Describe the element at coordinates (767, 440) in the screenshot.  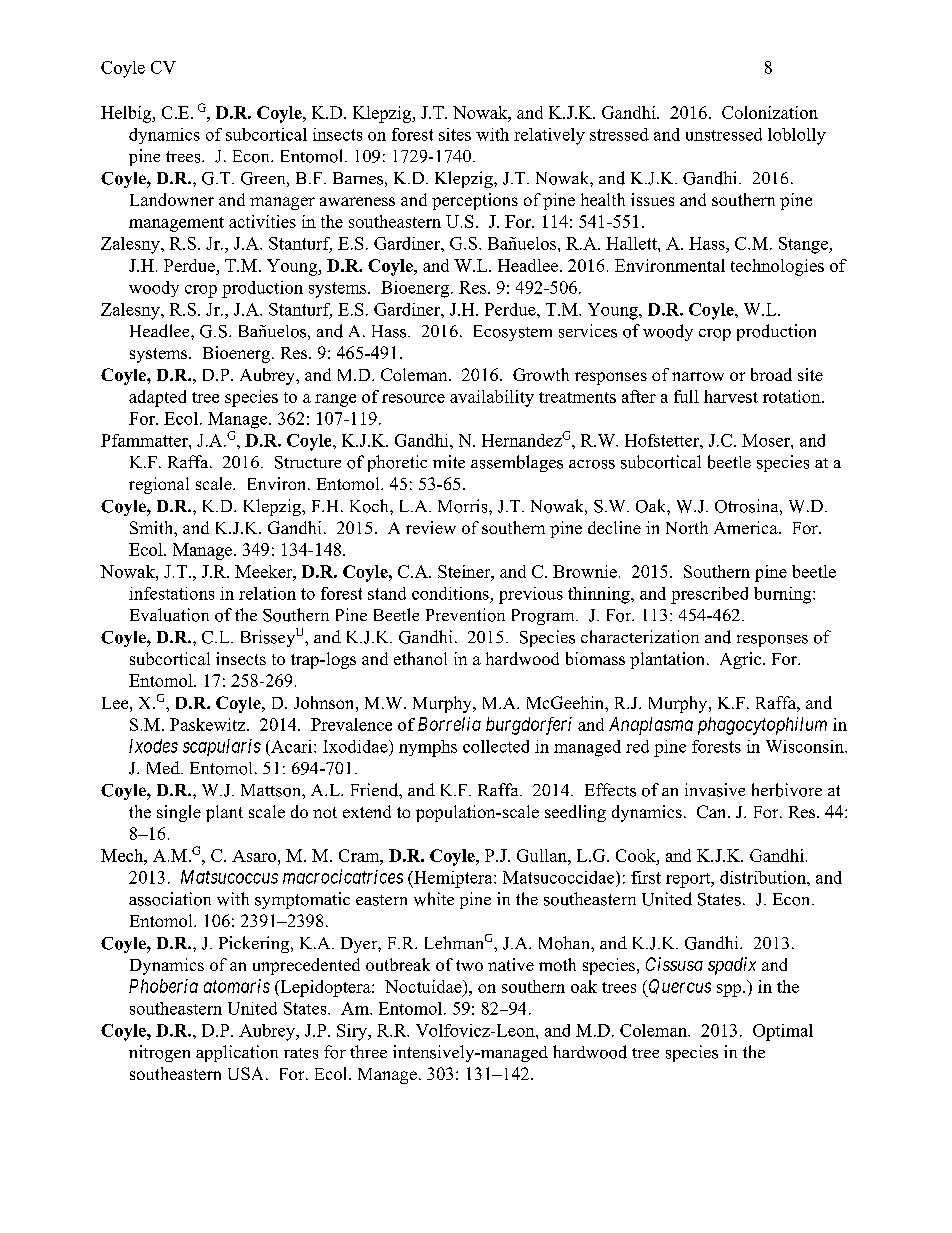
I see `Moser` at that location.
